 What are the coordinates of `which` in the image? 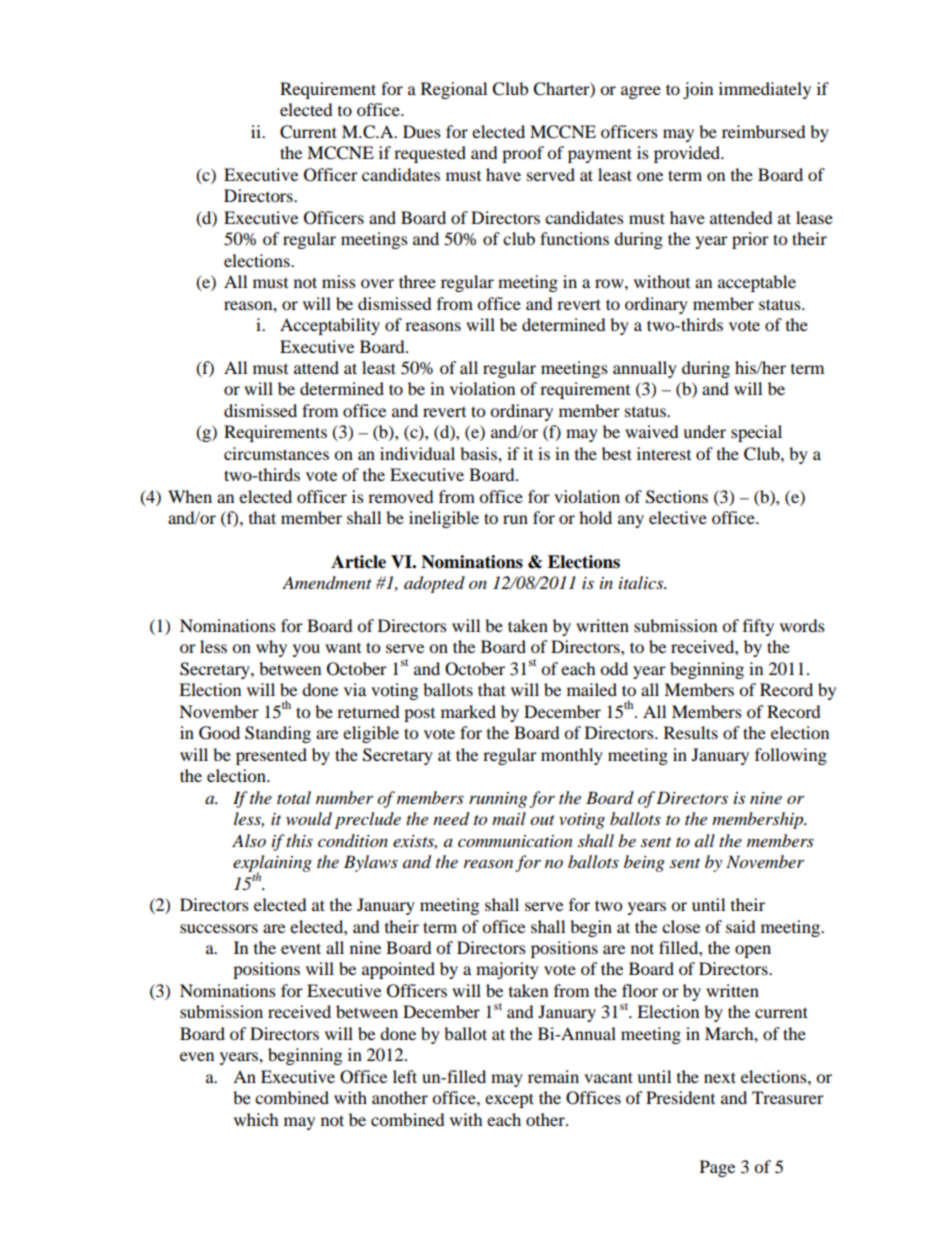 It's located at (256, 1119).
